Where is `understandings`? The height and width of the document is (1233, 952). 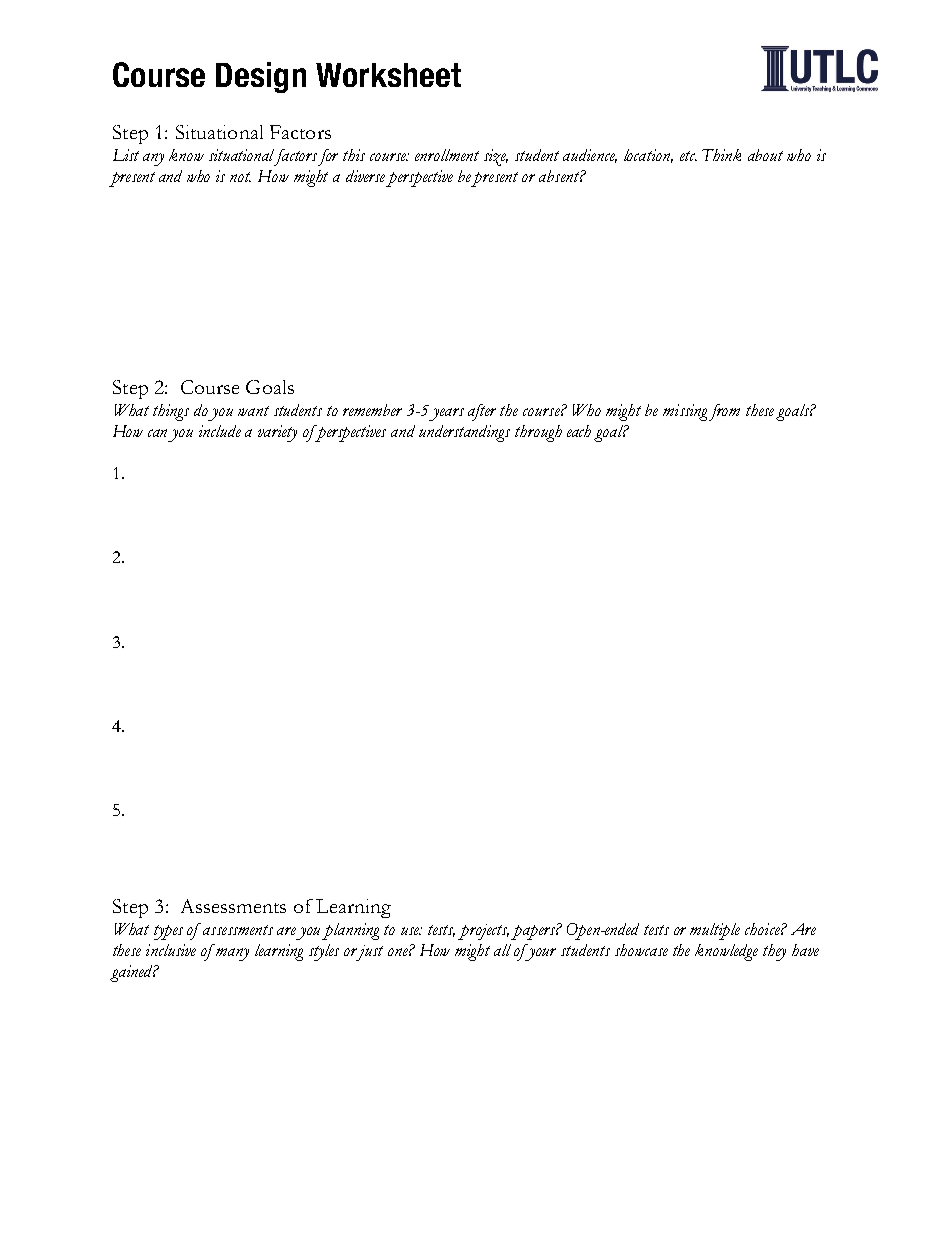 understandings is located at coordinates (464, 433).
